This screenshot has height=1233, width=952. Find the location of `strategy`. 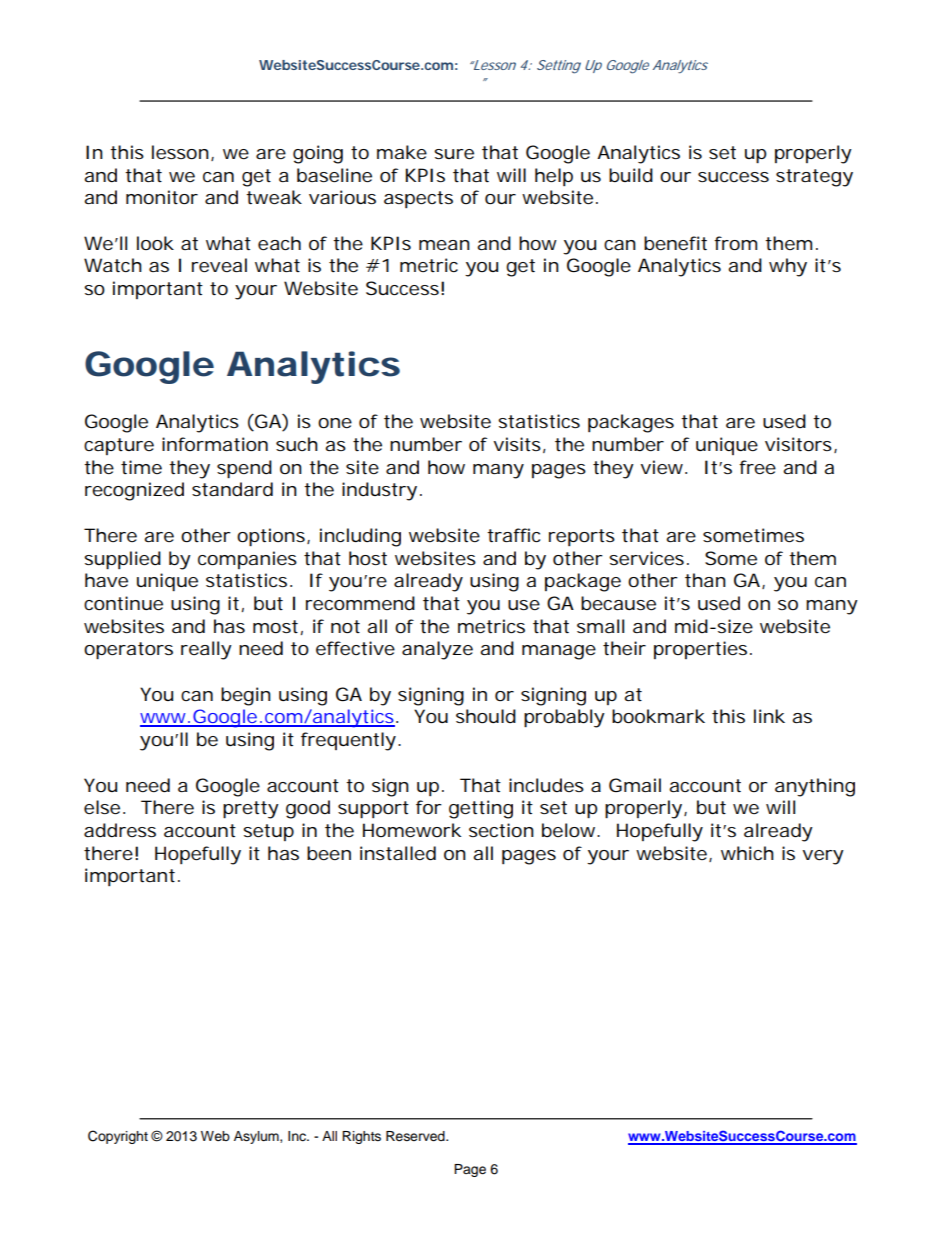

strategy is located at coordinates (814, 178).
